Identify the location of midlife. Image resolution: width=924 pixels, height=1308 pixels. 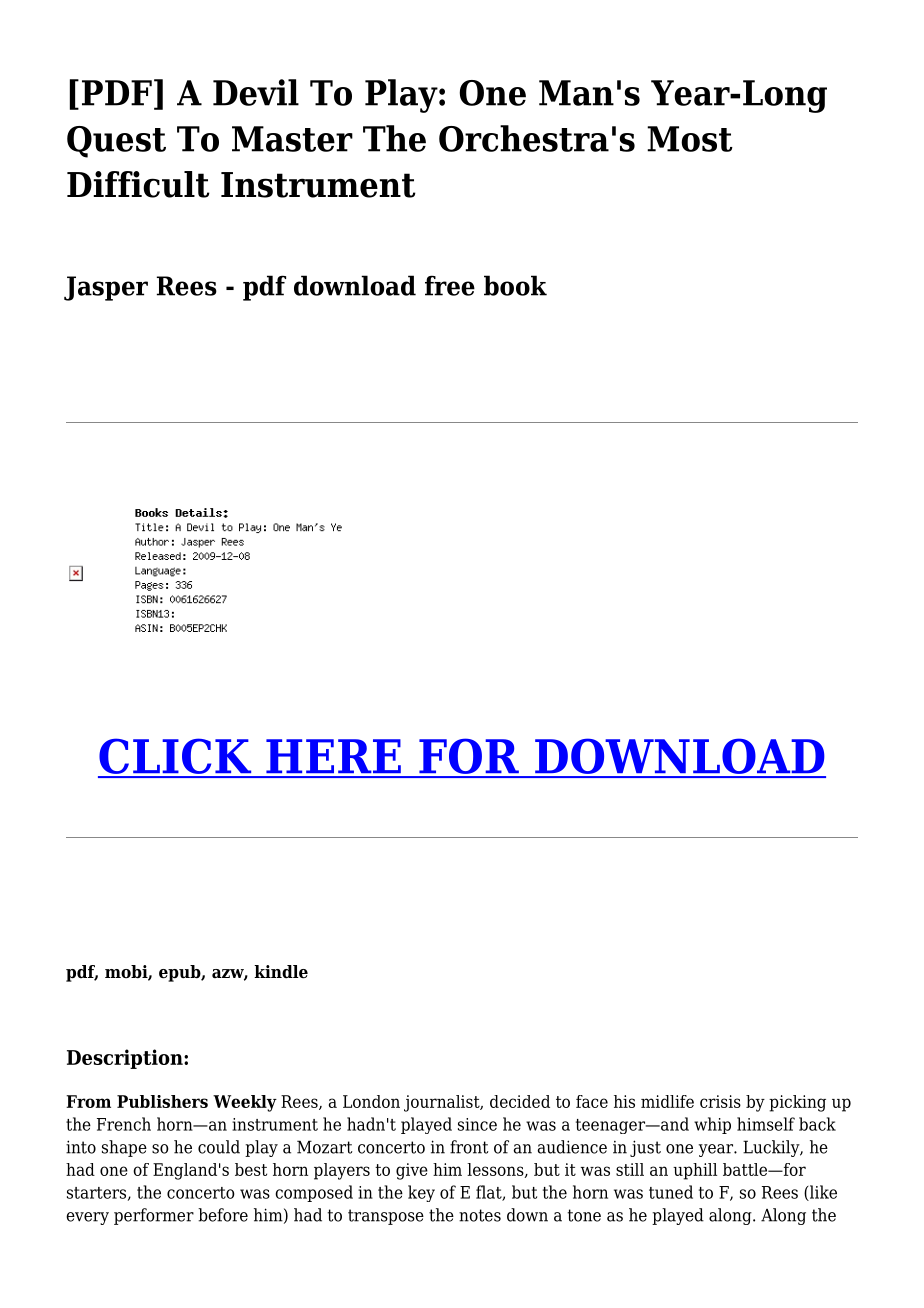
(667, 1101).
